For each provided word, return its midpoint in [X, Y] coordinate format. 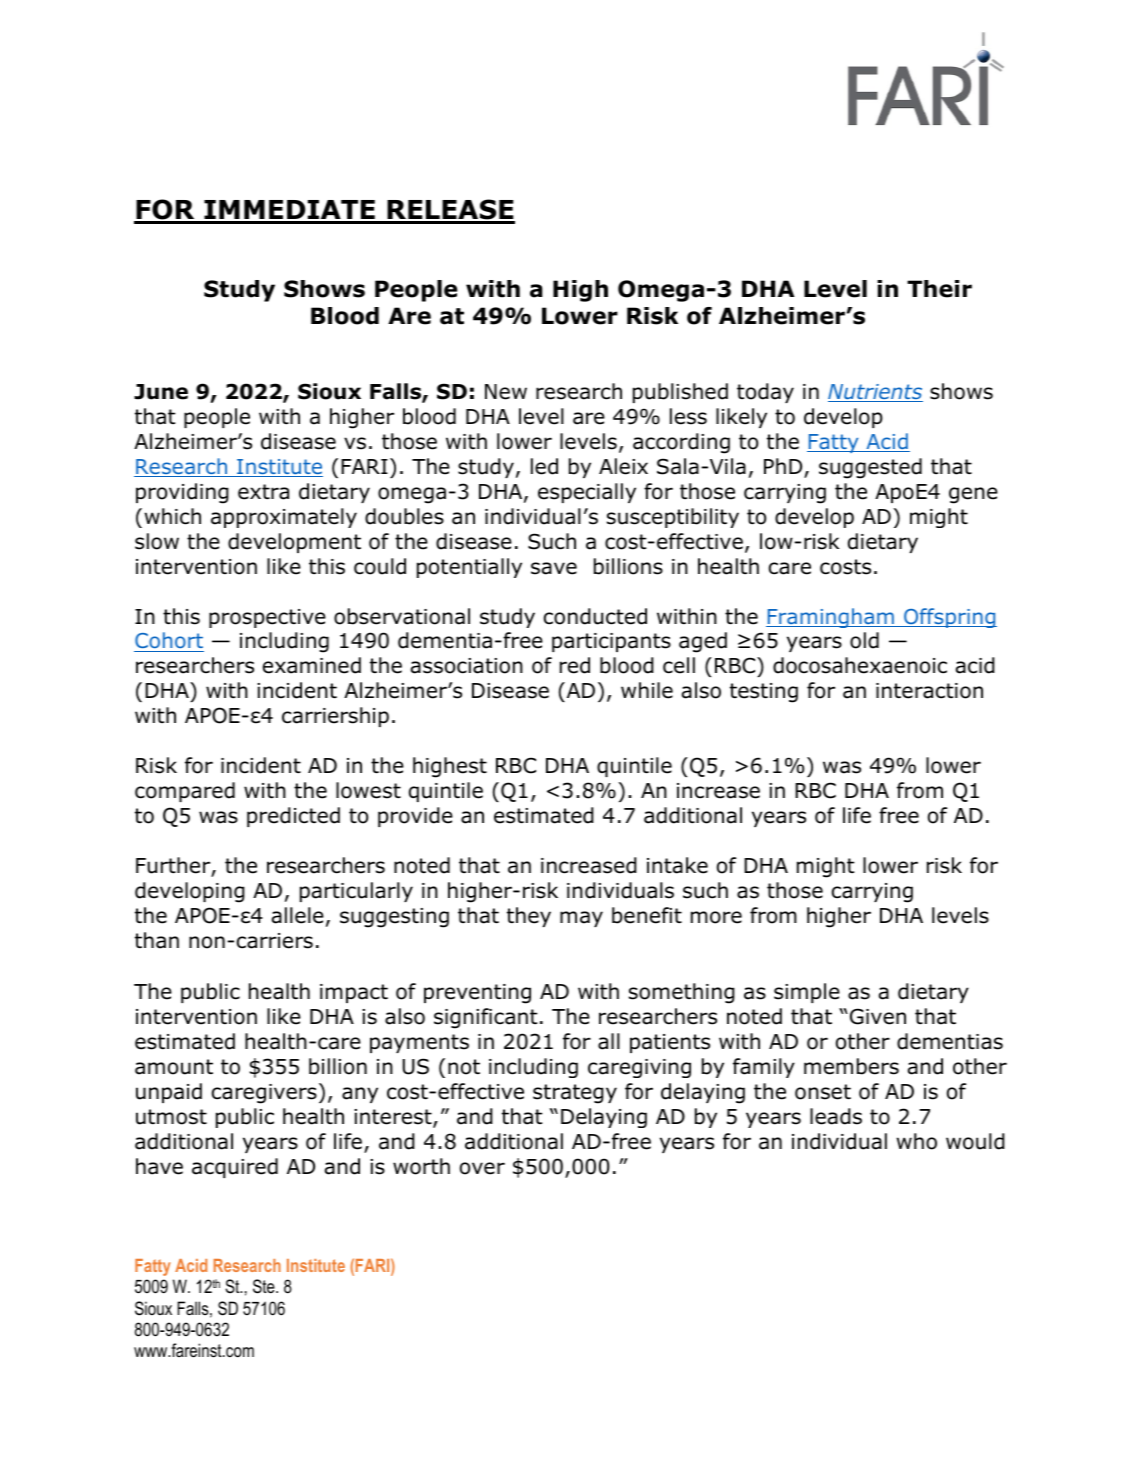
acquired [235, 1168]
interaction [929, 691]
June [161, 392]
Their [939, 289]
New [506, 392]
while [647, 690]
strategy [575, 1094]
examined [312, 665]
